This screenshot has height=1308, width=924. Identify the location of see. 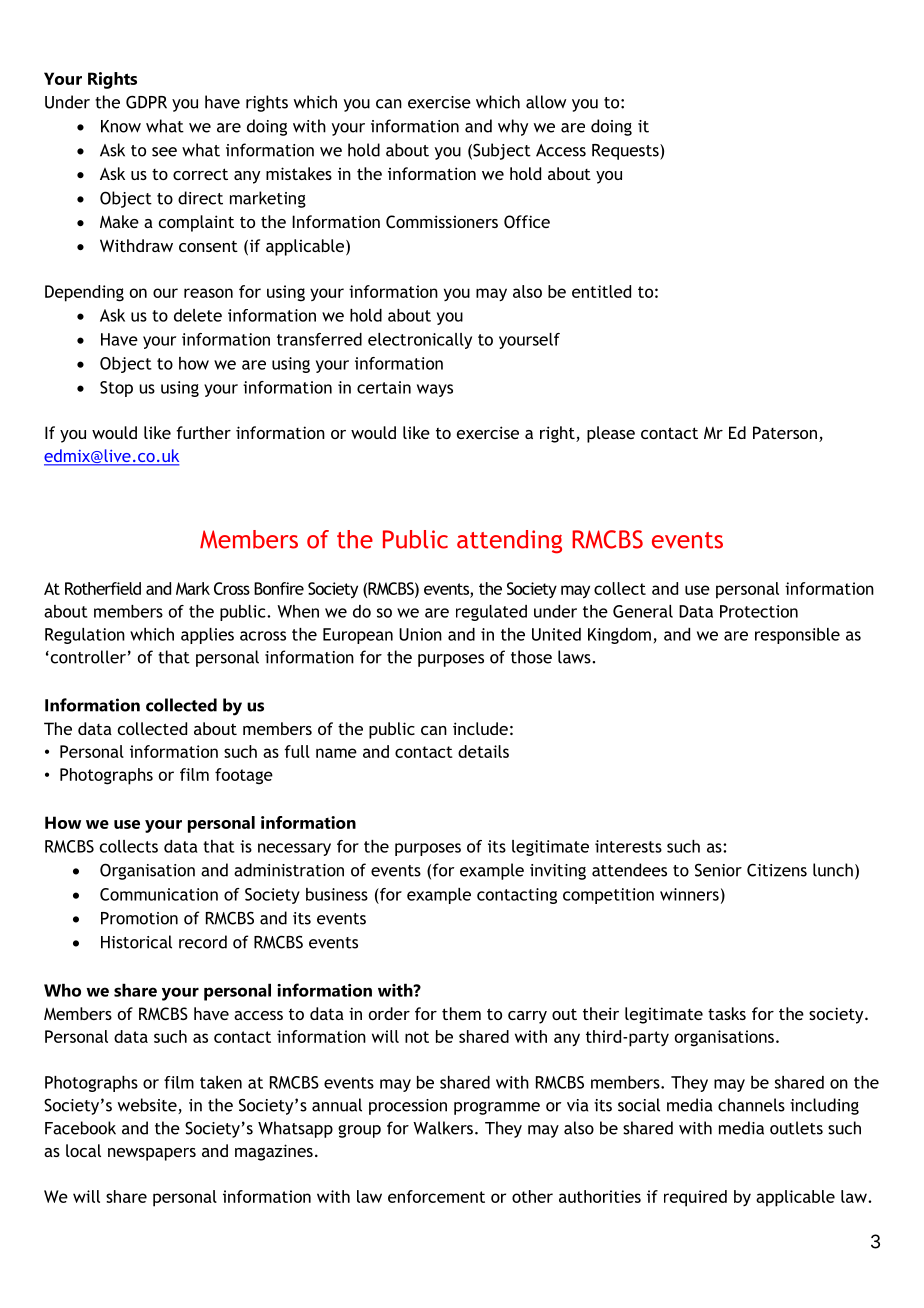
(164, 152).
